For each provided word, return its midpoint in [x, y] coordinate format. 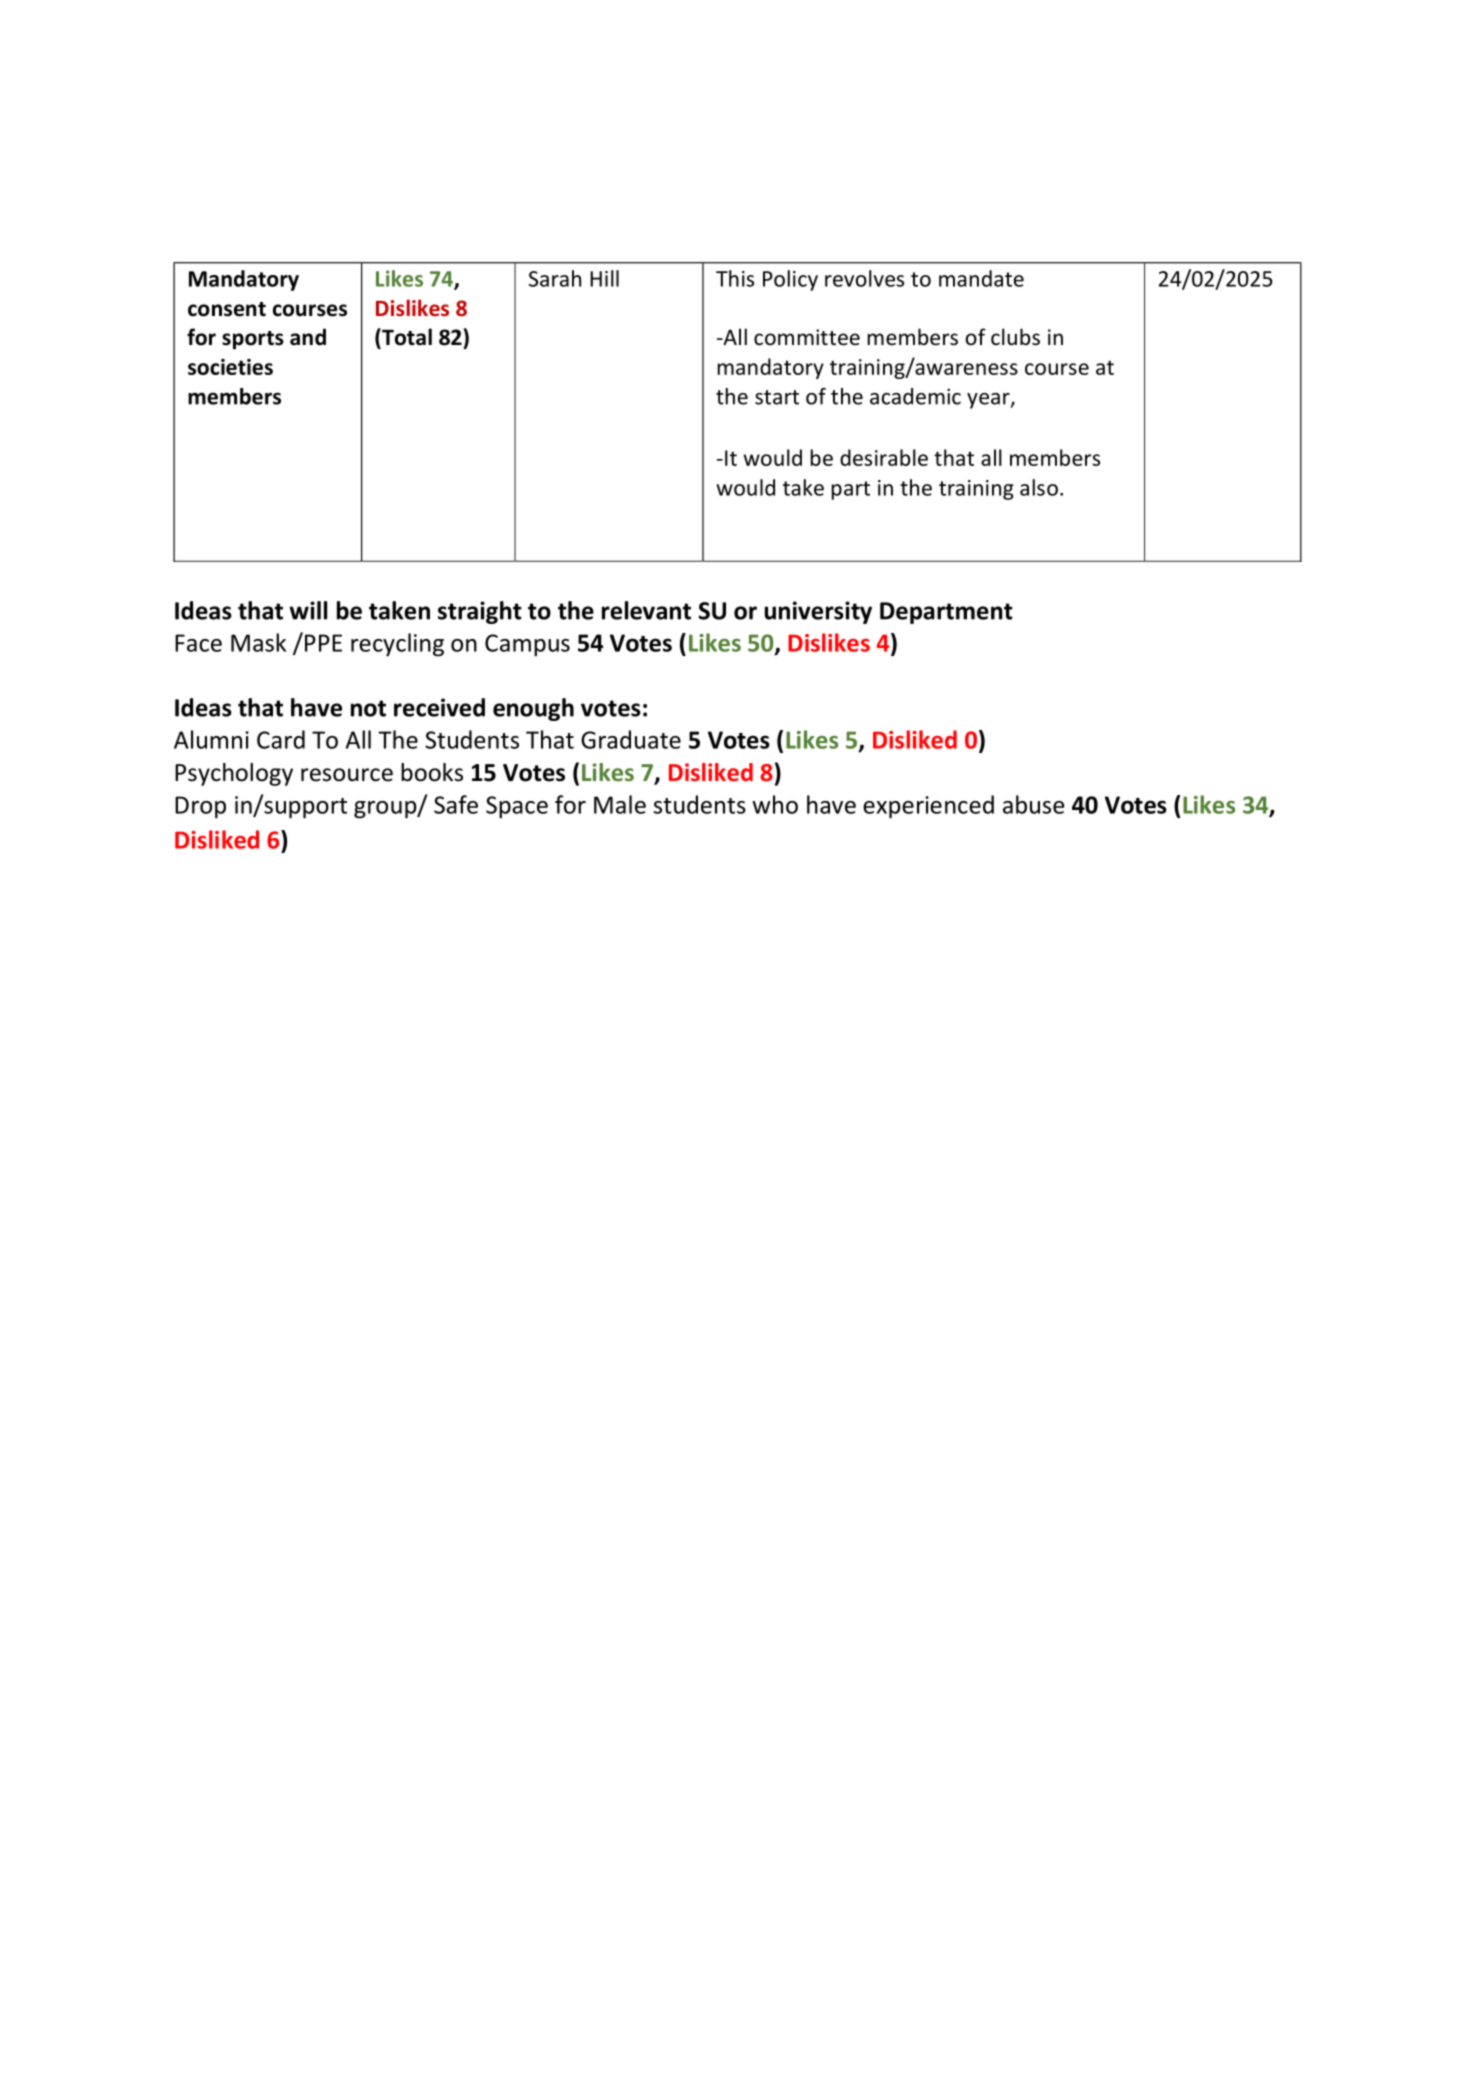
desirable [884, 457]
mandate [981, 278]
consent [227, 309]
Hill [604, 278]
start [777, 397]
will [308, 610]
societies [230, 367]
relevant [646, 610]
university [818, 612]
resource [347, 775]
